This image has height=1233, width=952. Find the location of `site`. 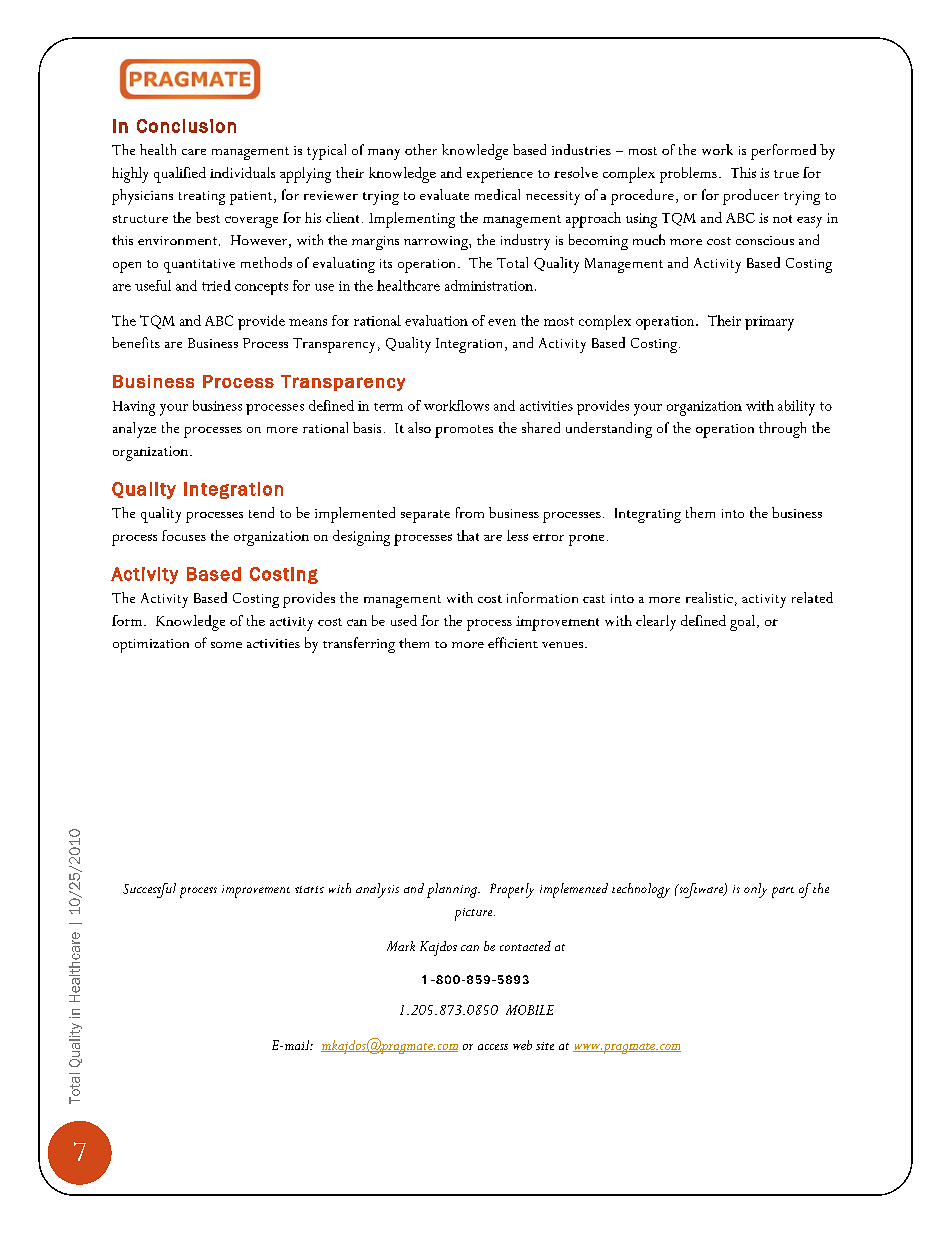

site is located at coordinates (545, 1046).
